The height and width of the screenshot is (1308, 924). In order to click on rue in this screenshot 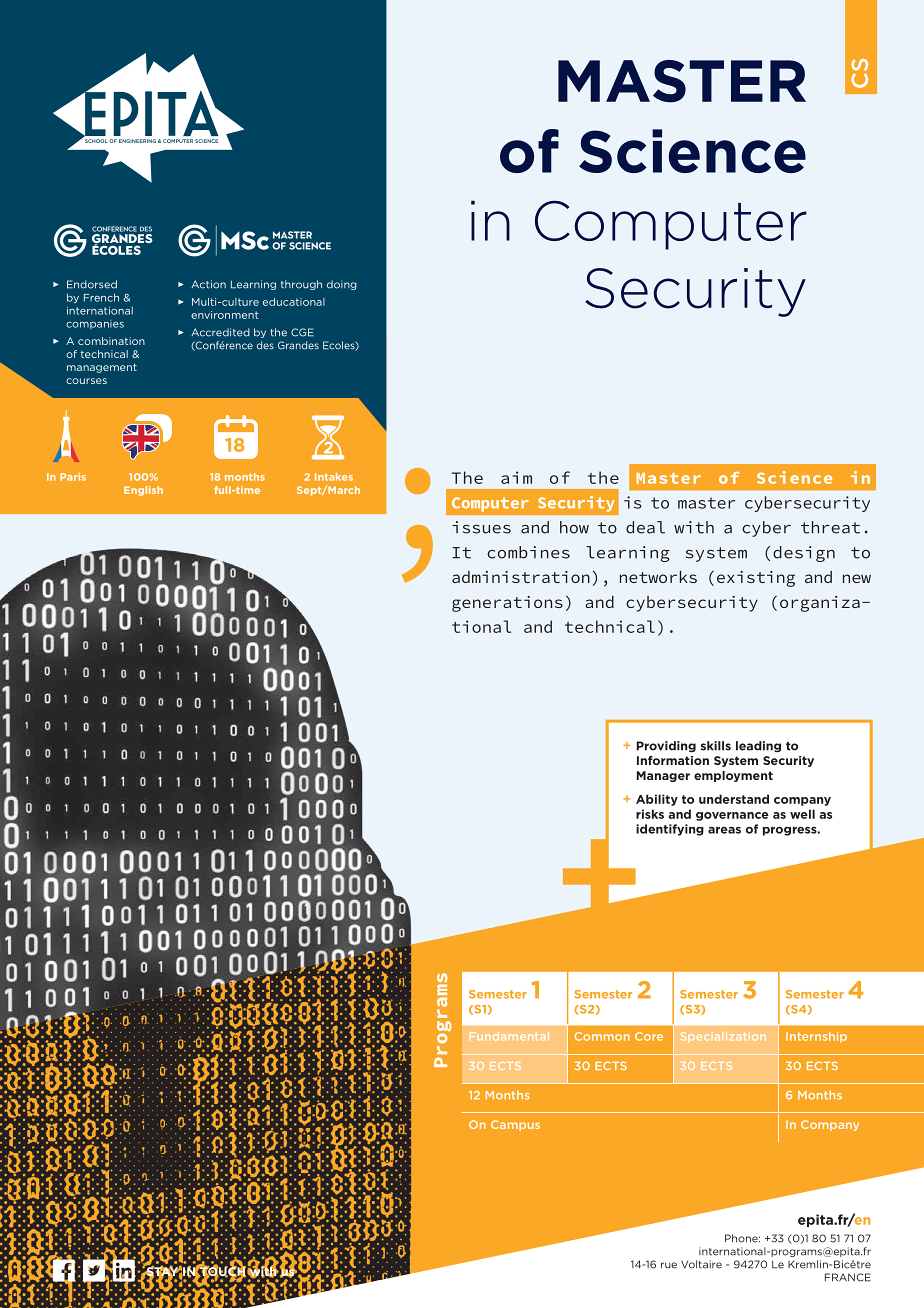, I will do `click(669, 1265)`.
